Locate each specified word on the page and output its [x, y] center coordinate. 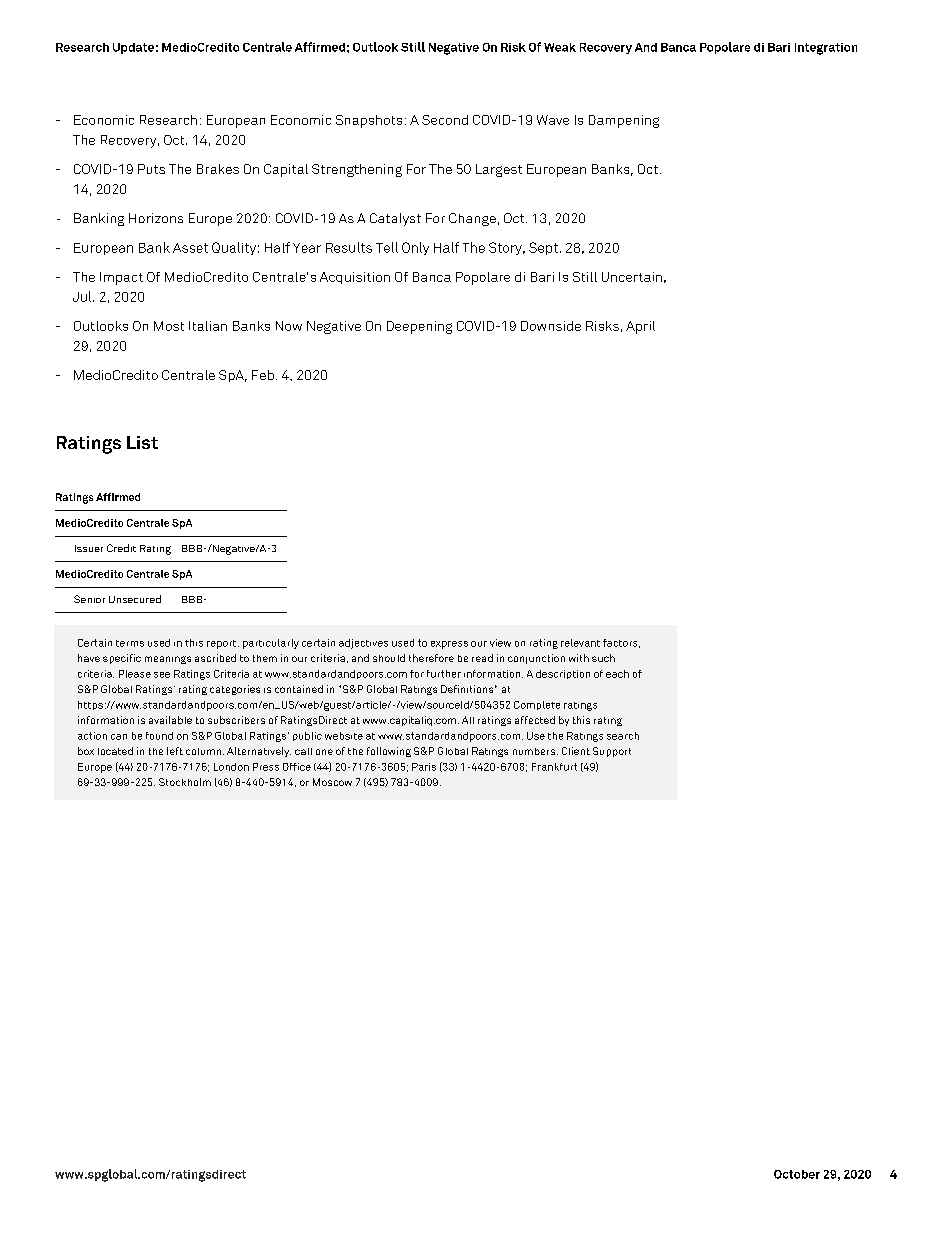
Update [133, 48]
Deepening [419, 327]
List [142, 442]
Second [445, 120]
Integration [826, 49]
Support [612, 752]
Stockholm [185, 782]
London [231, 767]
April [640, 327]
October [797, 1174]
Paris [424, 767]
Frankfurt [554, 767]
